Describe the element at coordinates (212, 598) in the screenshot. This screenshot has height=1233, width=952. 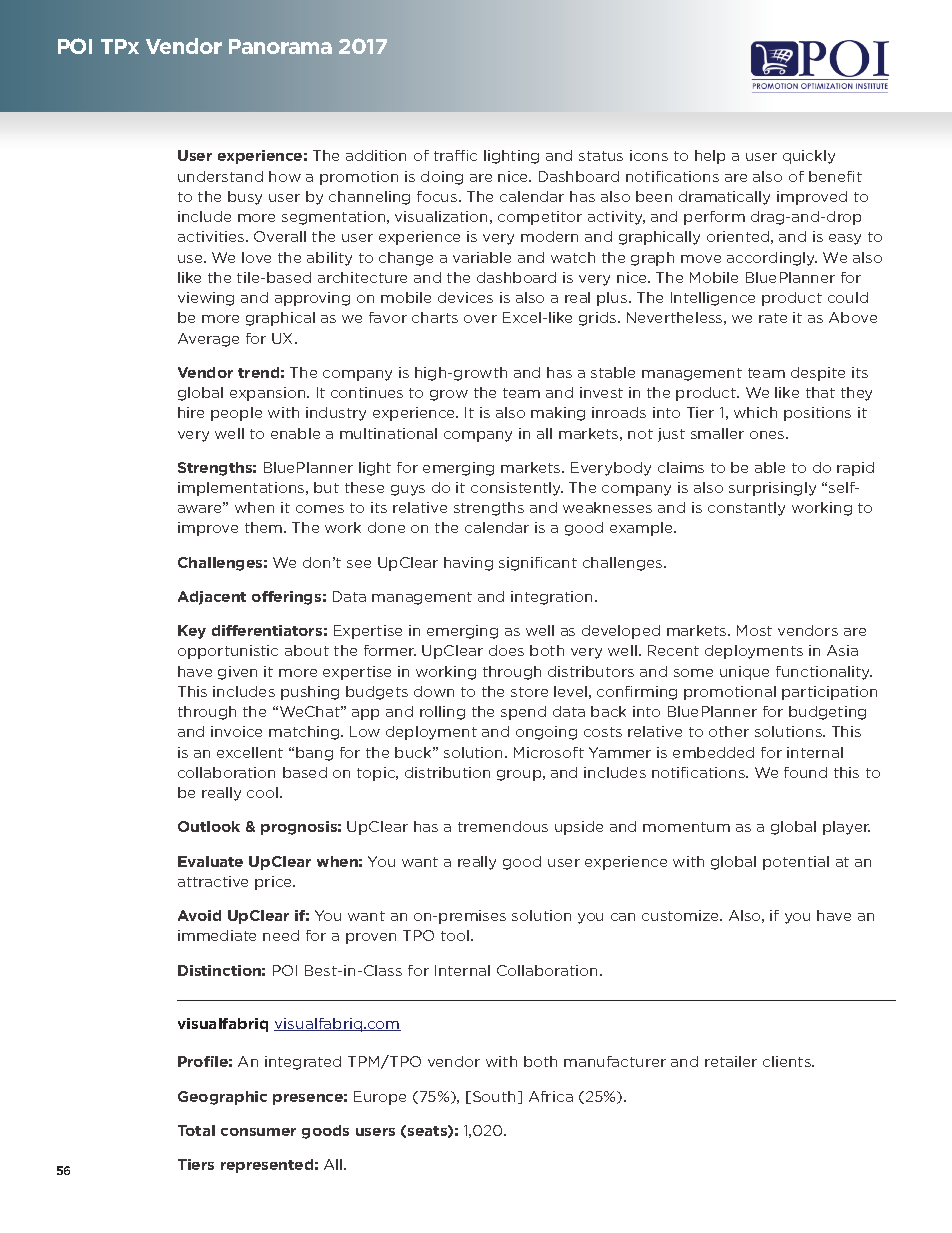
I see `Adjacent` at that location.
